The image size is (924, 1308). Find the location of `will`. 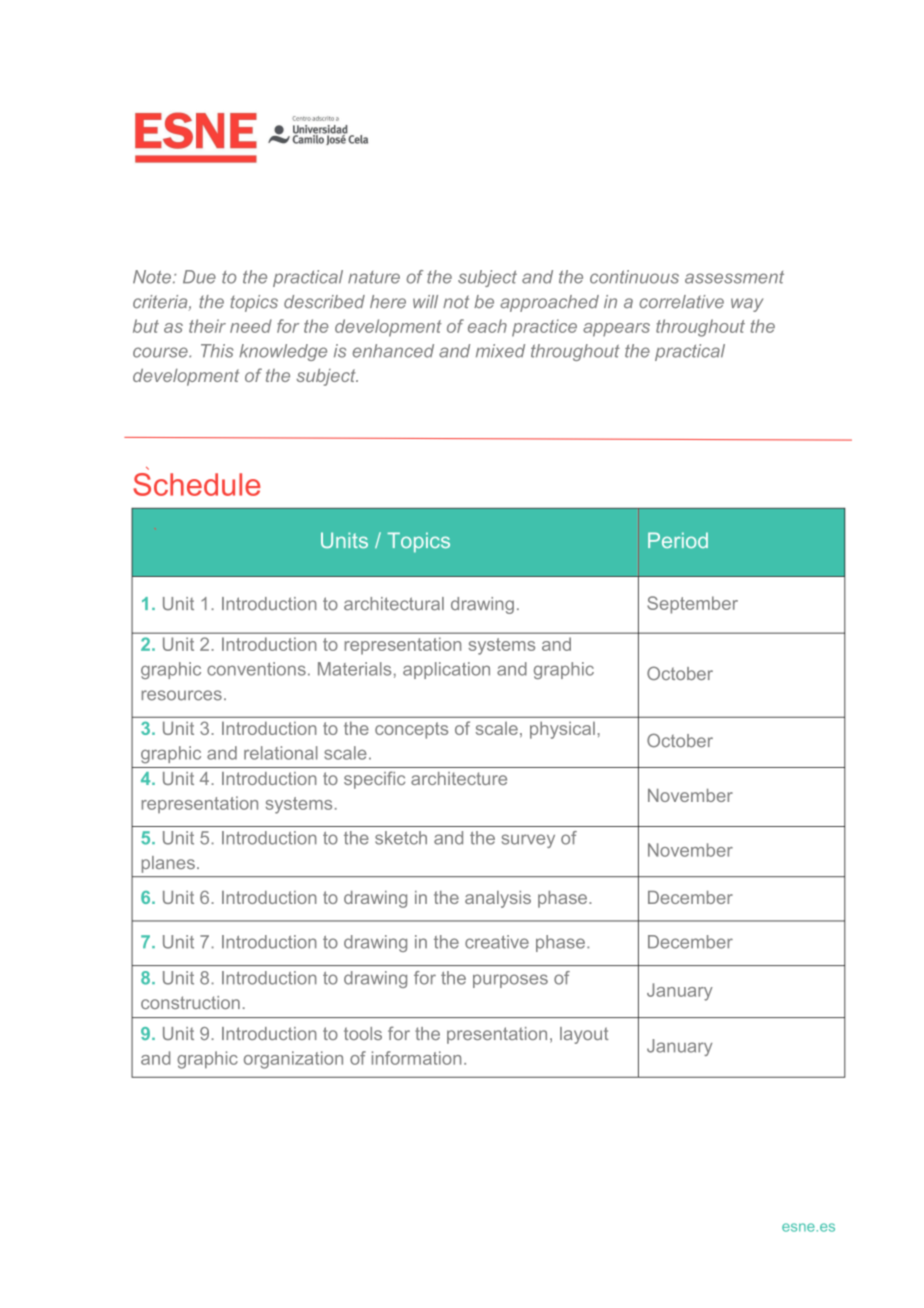

will is located at coordinates (425, 301).
